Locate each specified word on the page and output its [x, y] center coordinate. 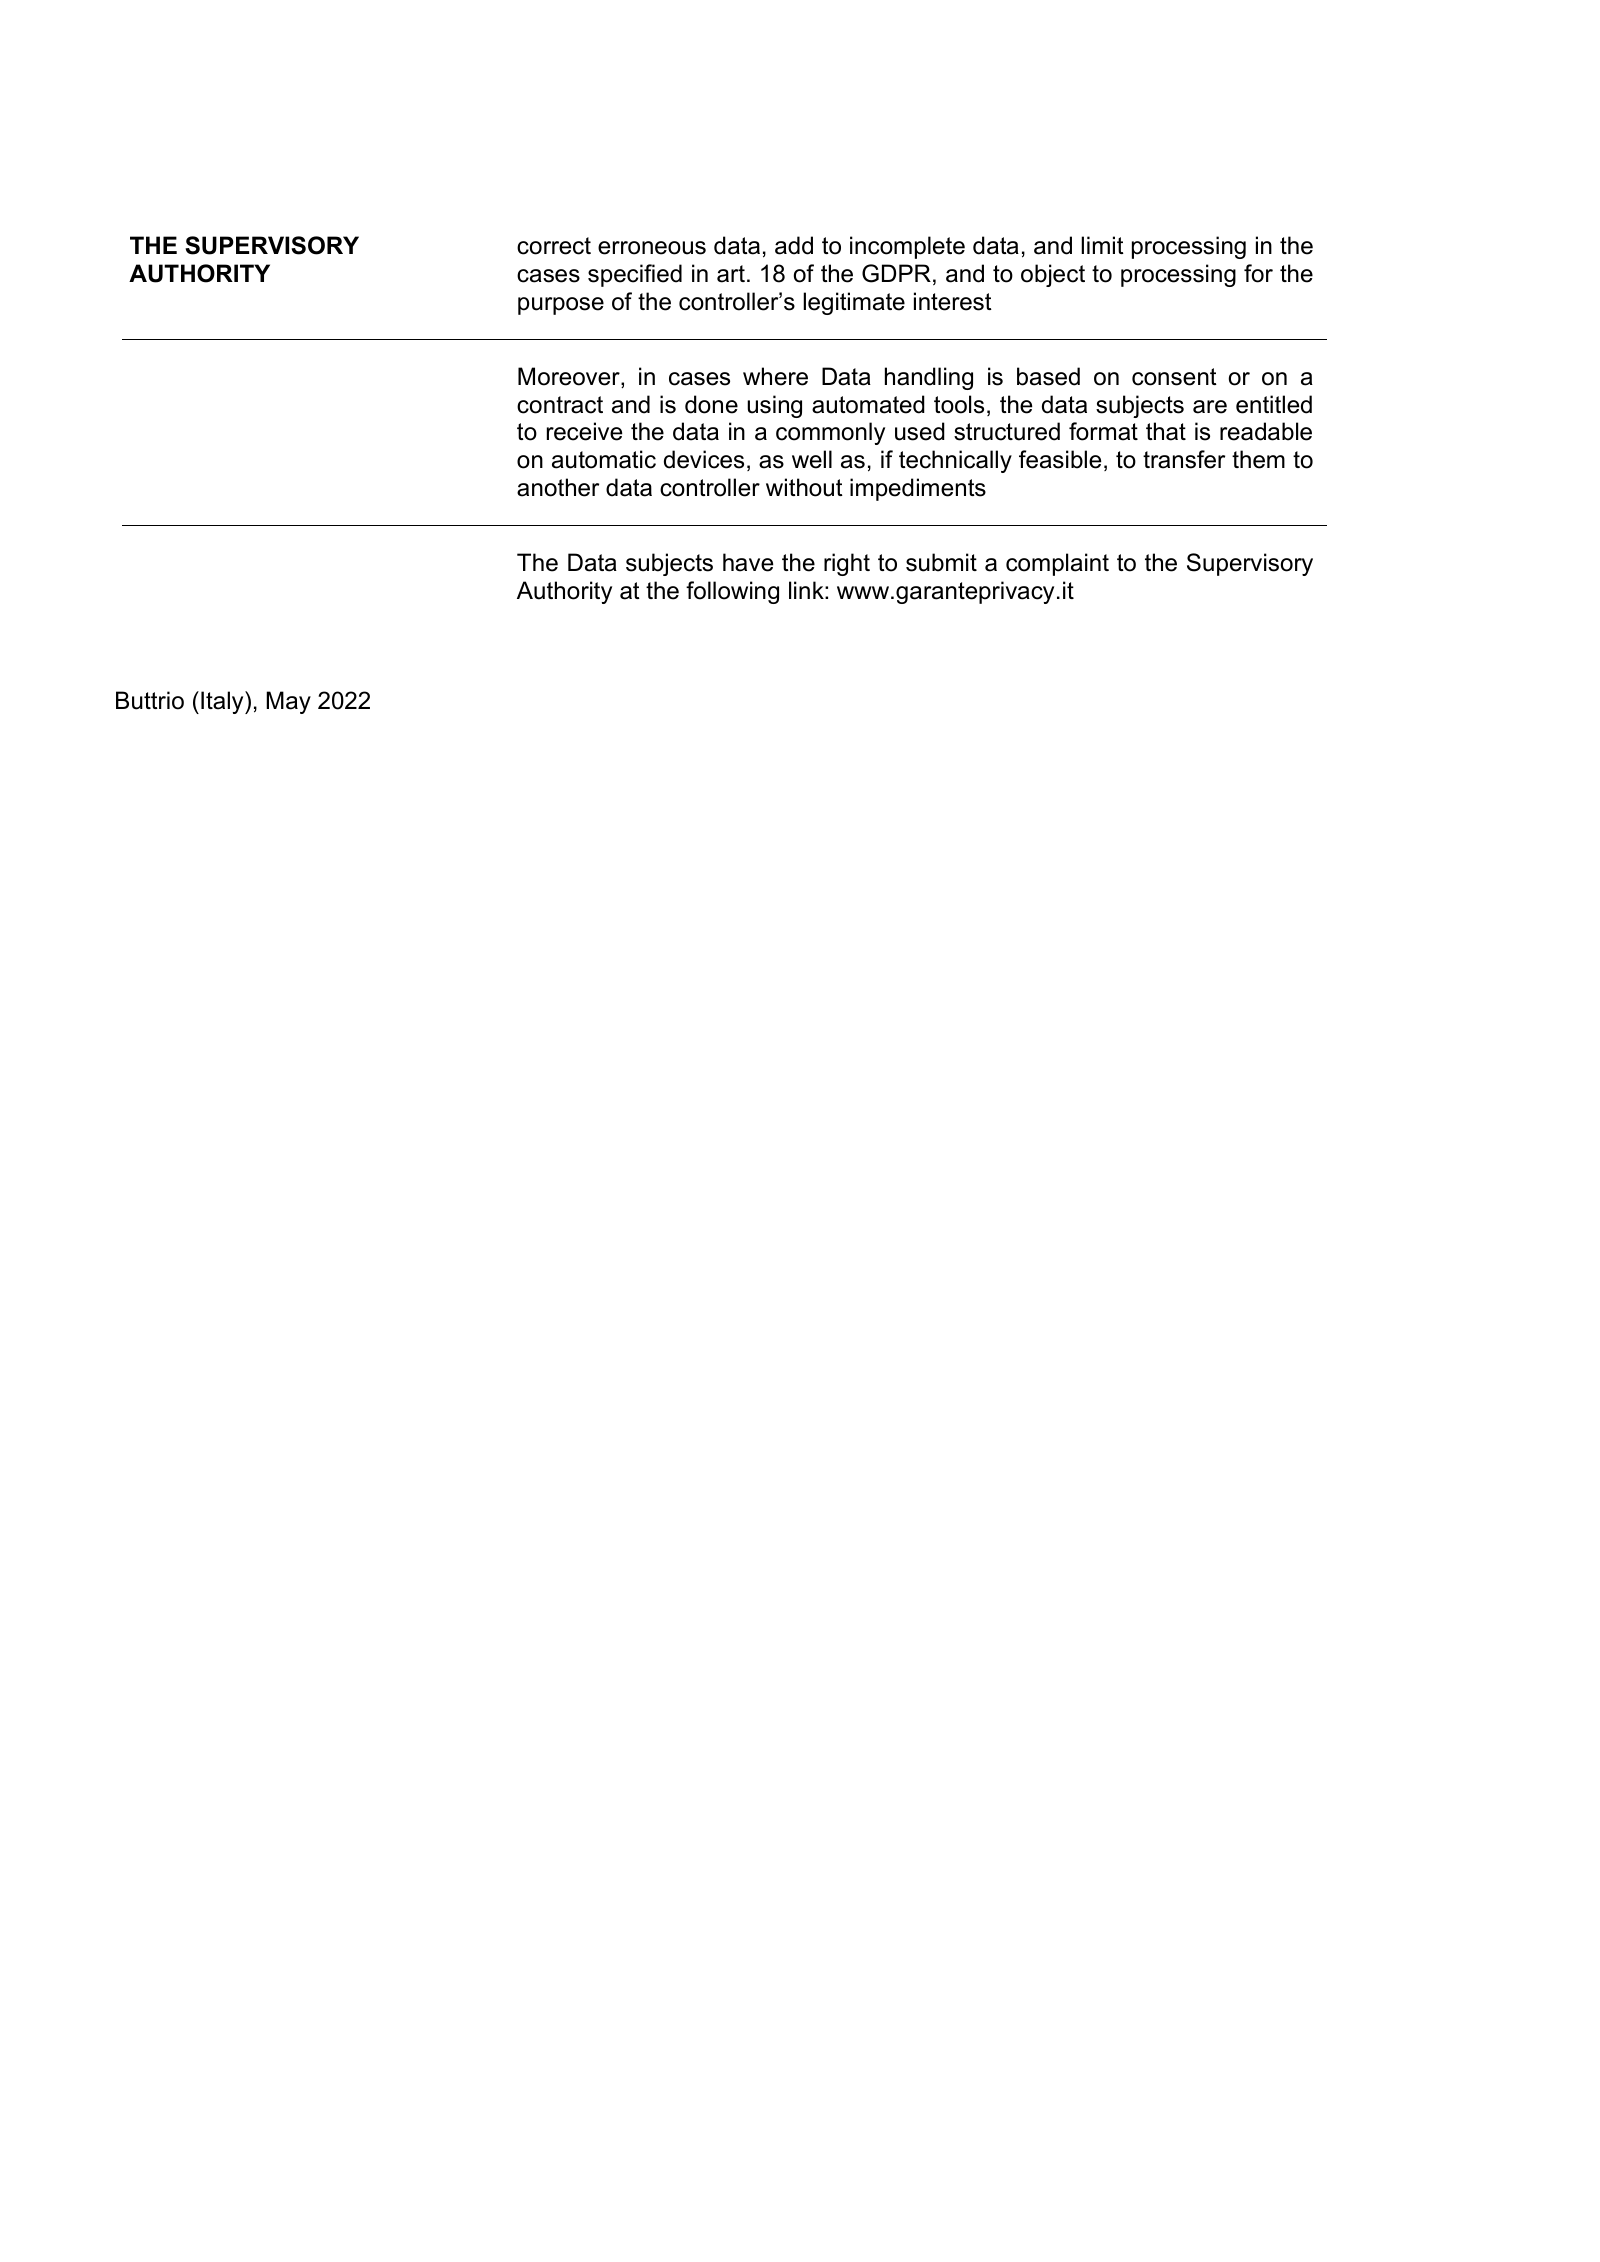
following [732, 592]
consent [1174, 377]
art [731, 274]
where [775, 376]
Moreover [570, 377]
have [748, 562]
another [558, 487]
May [288, 702]
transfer [1184, 459]
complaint [1057, 564]
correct [554, 246]
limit [1102, 245]
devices [704, 459]
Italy [223, 702]
